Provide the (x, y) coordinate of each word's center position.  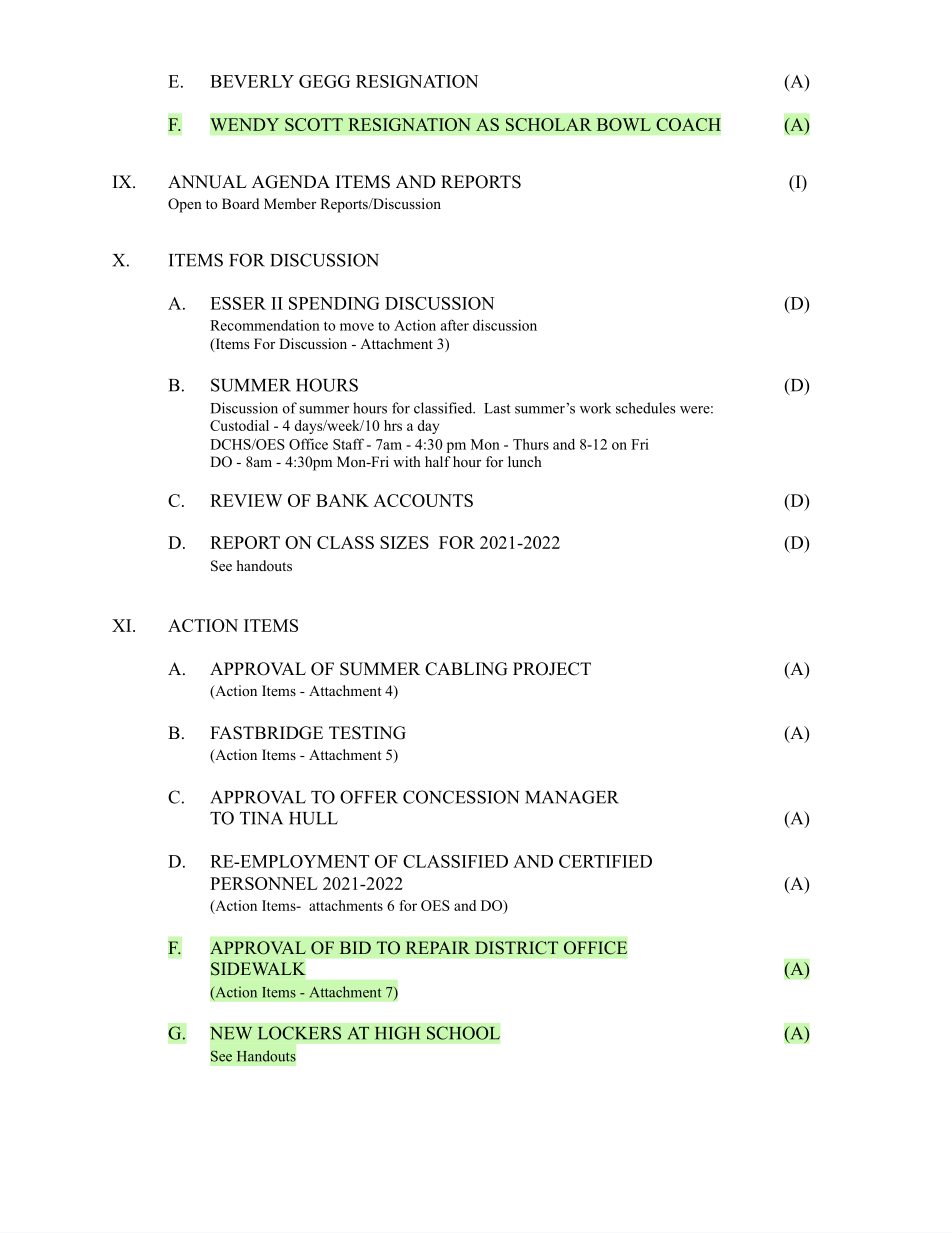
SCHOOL (463, 1033)
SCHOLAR (549, 124)
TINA (261, 818)
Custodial (239, 425)
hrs (393, 425)
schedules (646, 408)
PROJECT (552, 669)
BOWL (624, 124)
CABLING (466, 669)
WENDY (244, 124)
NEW (231, 1033)
